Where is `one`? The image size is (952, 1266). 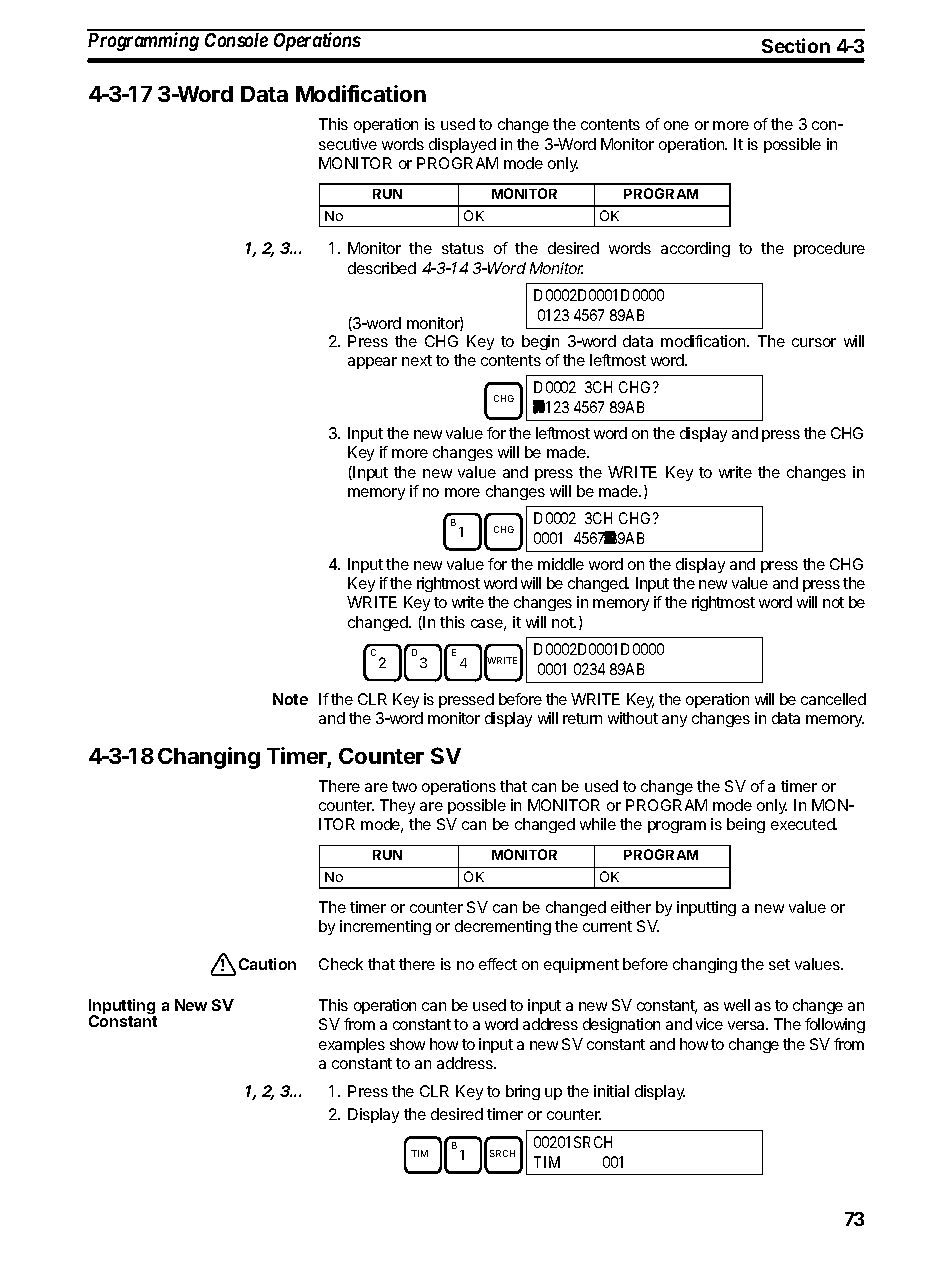
one is located at coordinates (676, 125).
